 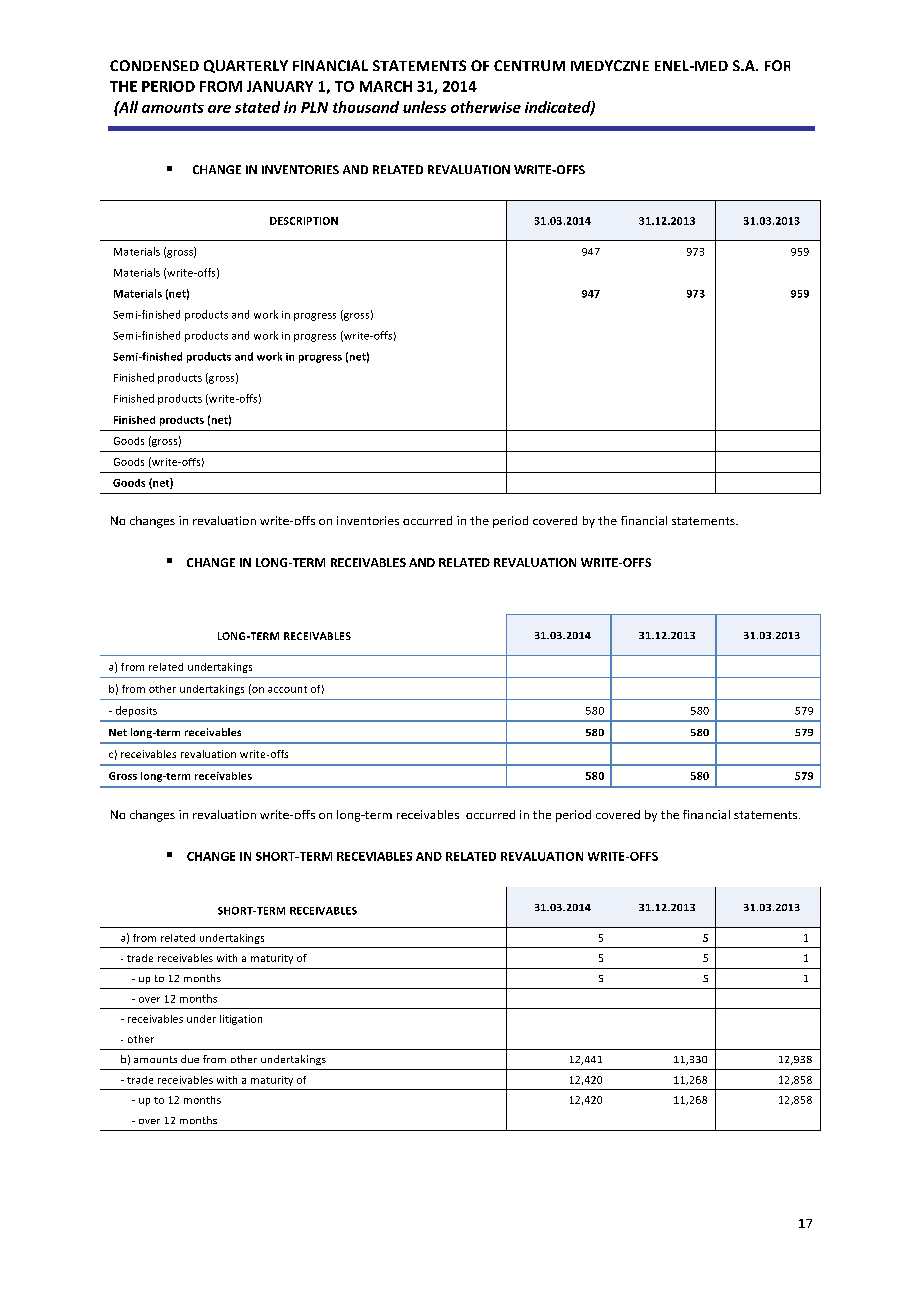 I want to click on PLN, so click(x=314, y=107).
